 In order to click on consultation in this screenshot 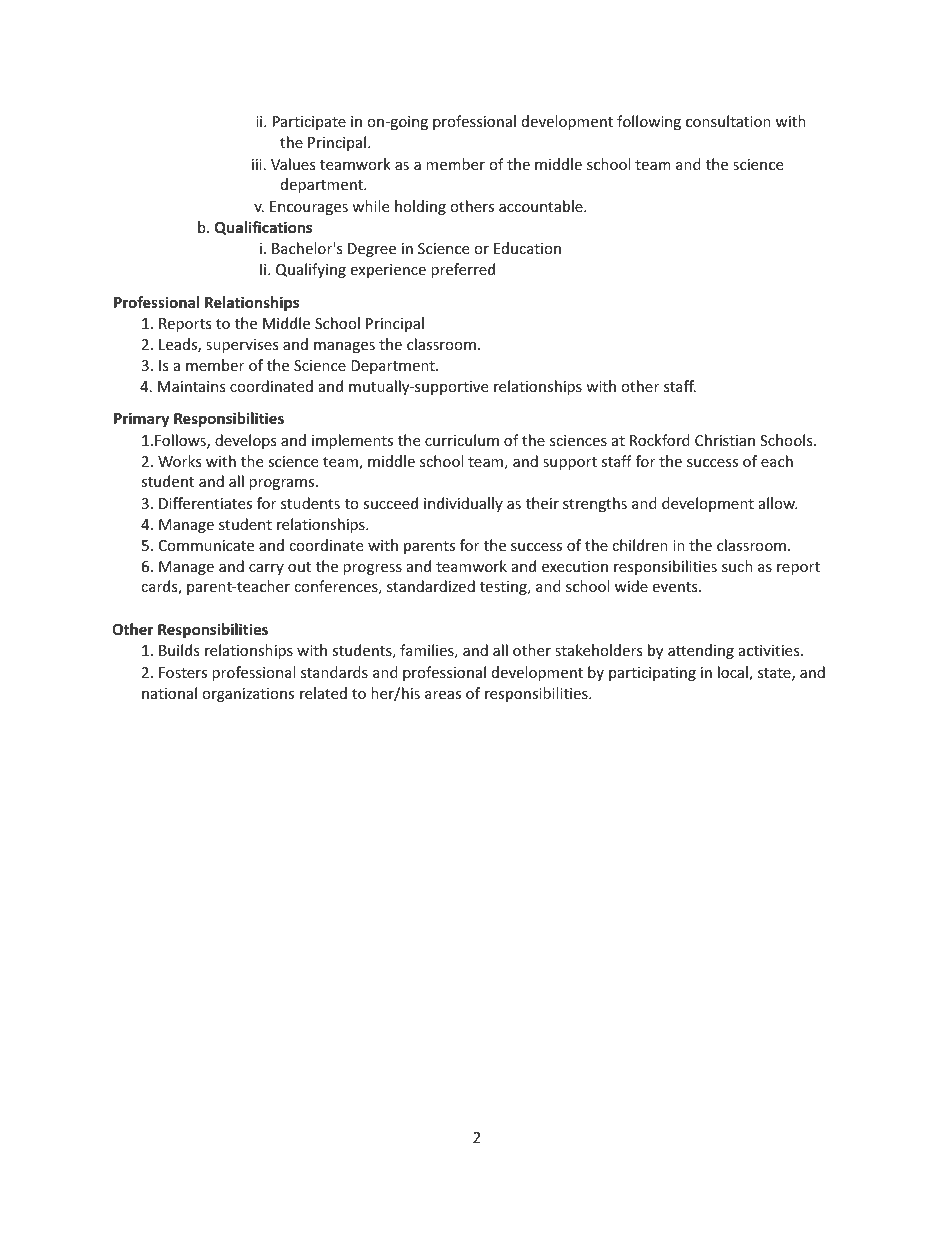, I will do `click(728, 121)`.
